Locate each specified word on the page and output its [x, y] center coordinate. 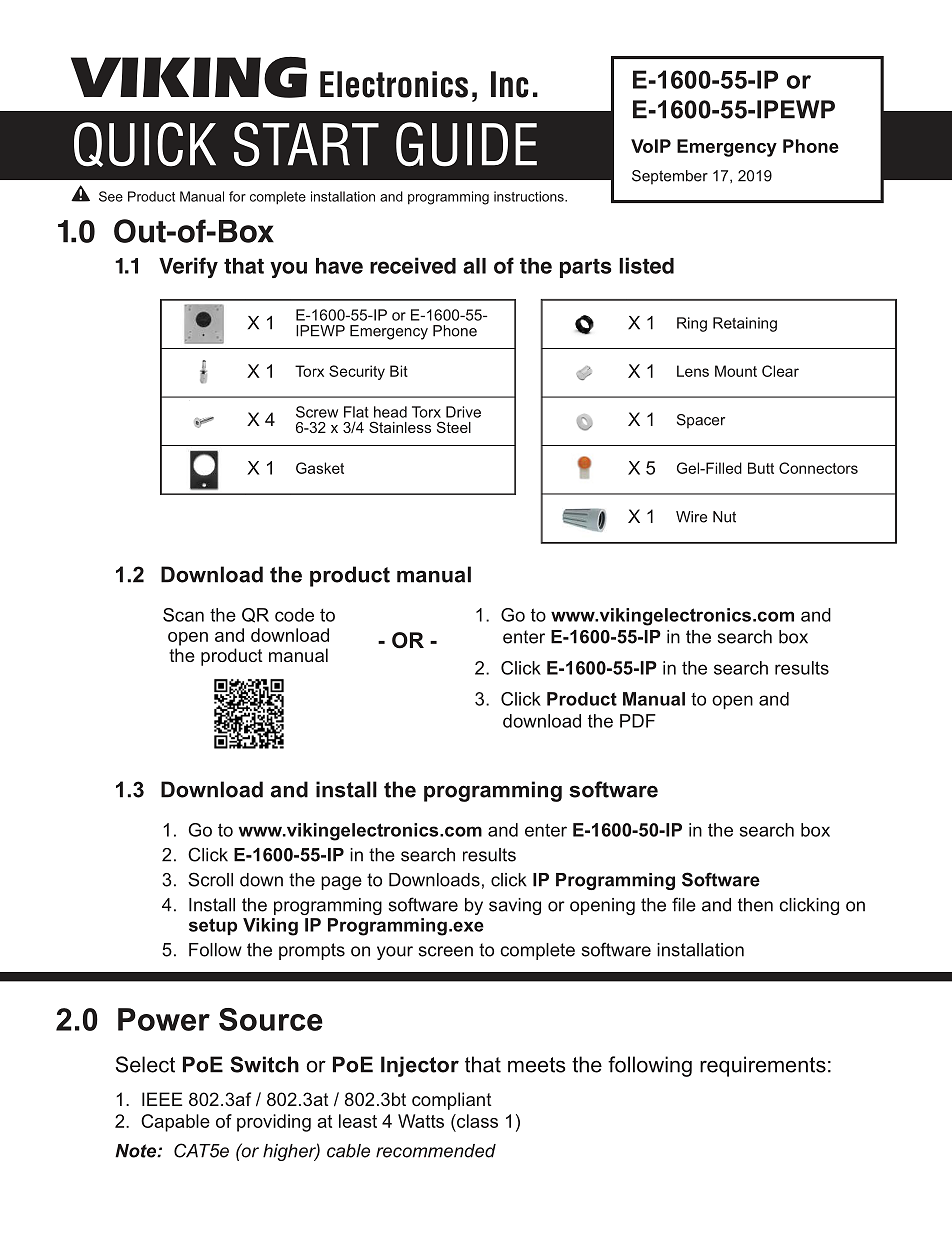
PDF [638, 721]
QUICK [145, 144]
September [670, 177]
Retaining [745, 324]
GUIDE [466, 144]
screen [446, 951]
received [413, 265]
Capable [175, 1123]
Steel [454, 427]
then [755, 905]
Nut [724, 517]
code [294, 615]
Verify [188, 267]
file [684, 904]
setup [213, 926]
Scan [183, 615]
